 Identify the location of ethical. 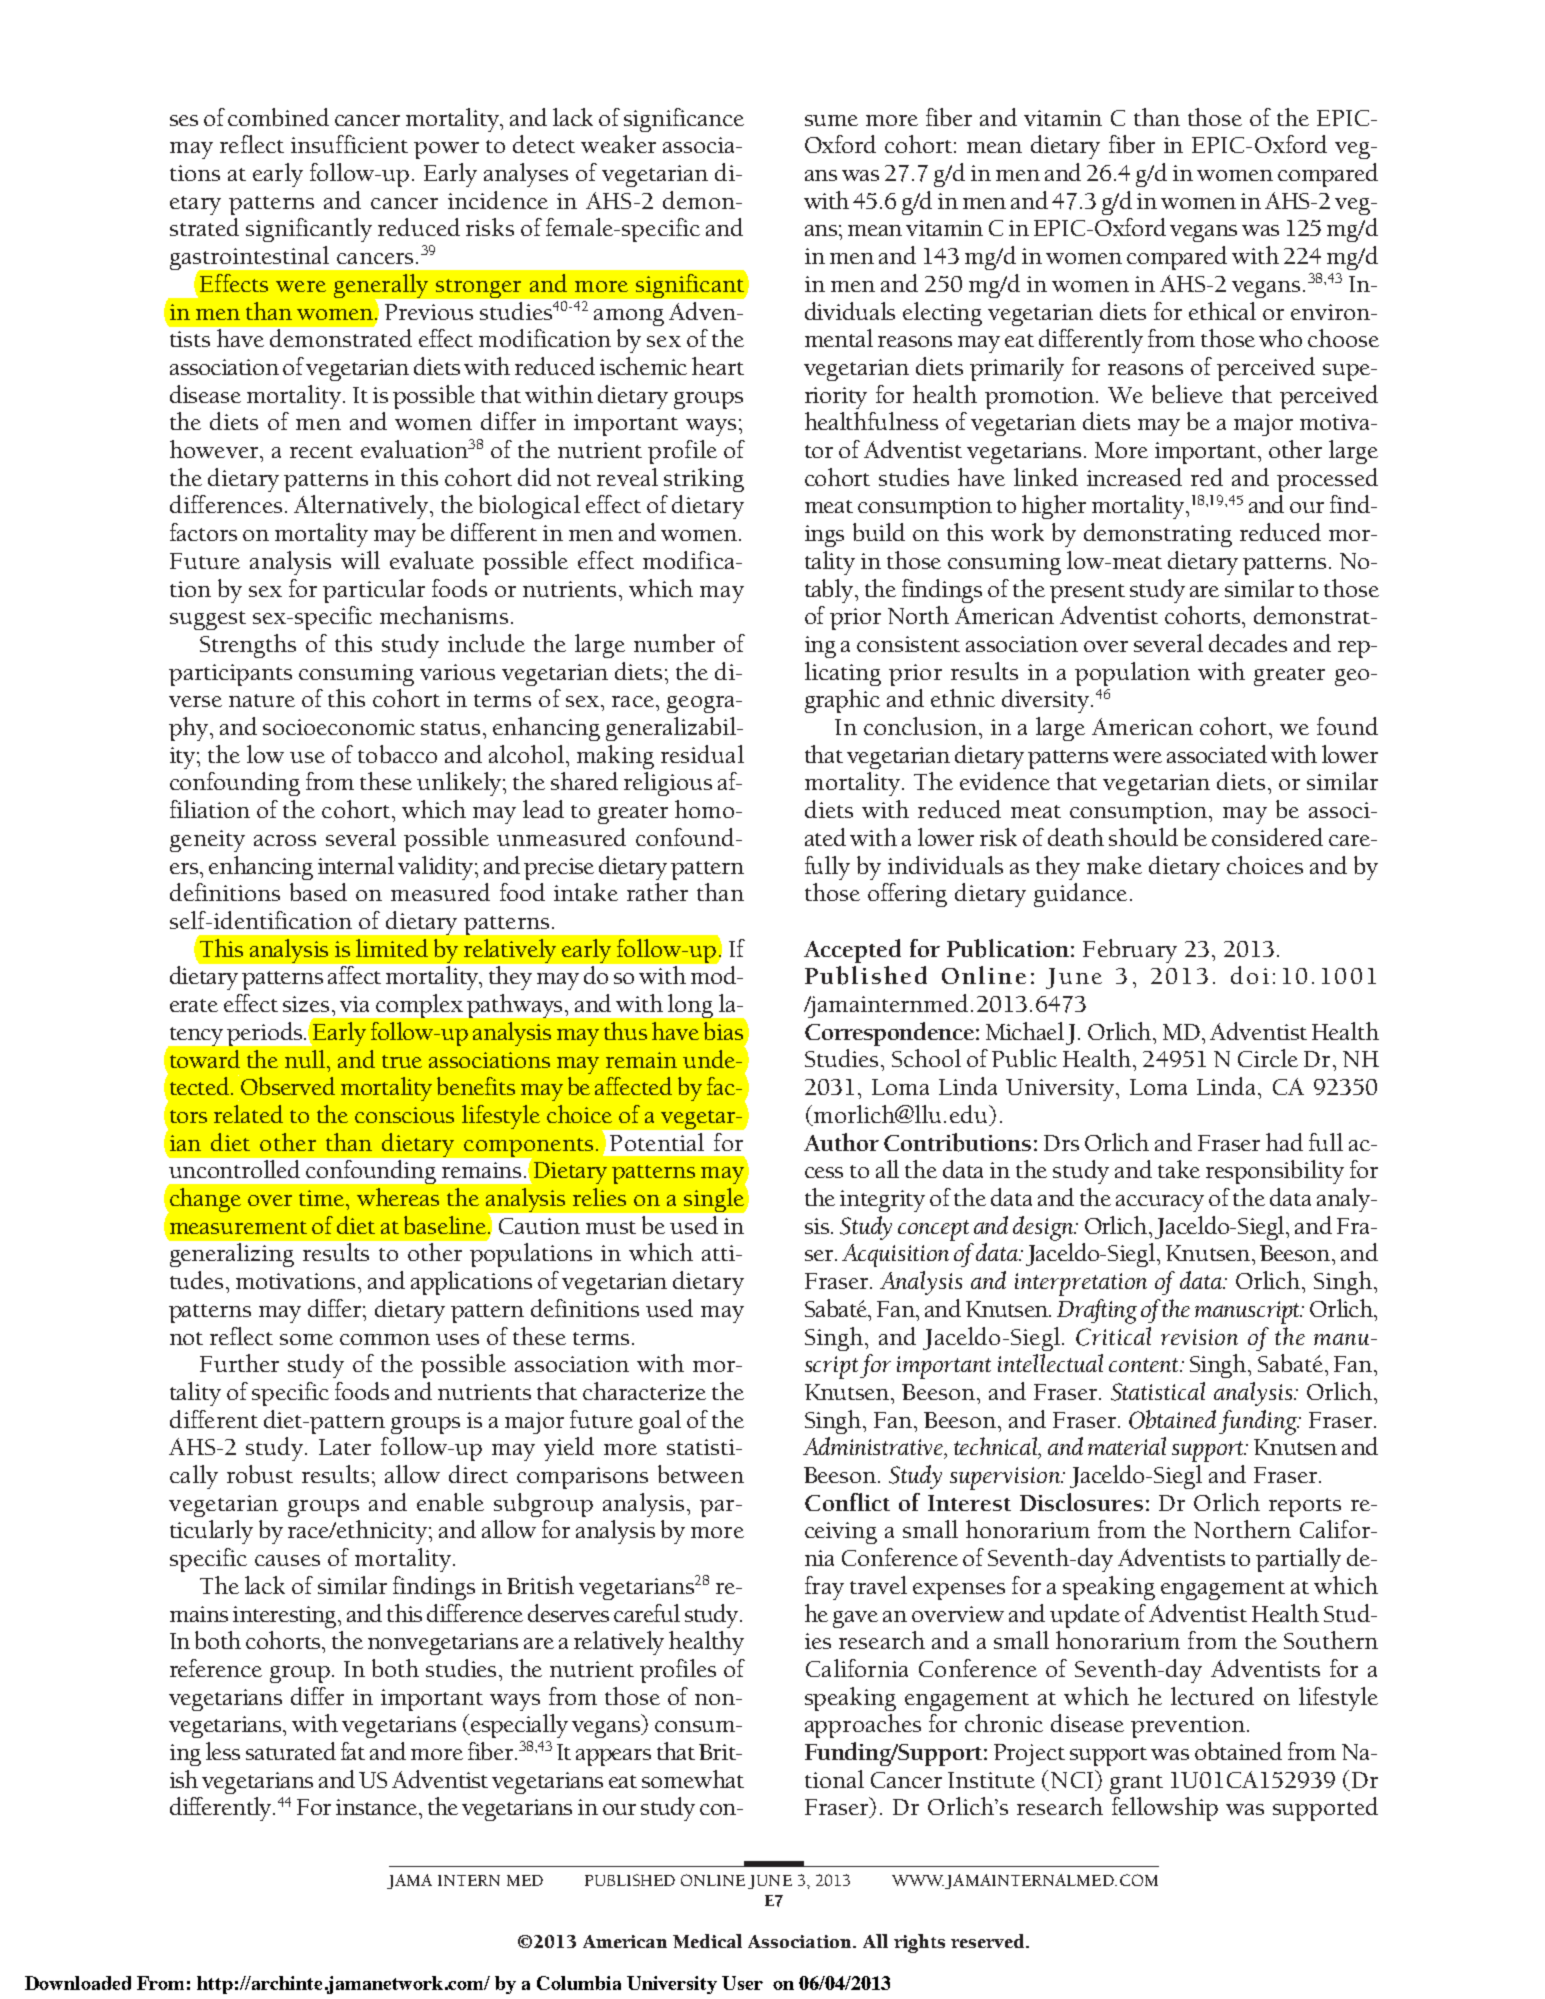
(1222, 311).
